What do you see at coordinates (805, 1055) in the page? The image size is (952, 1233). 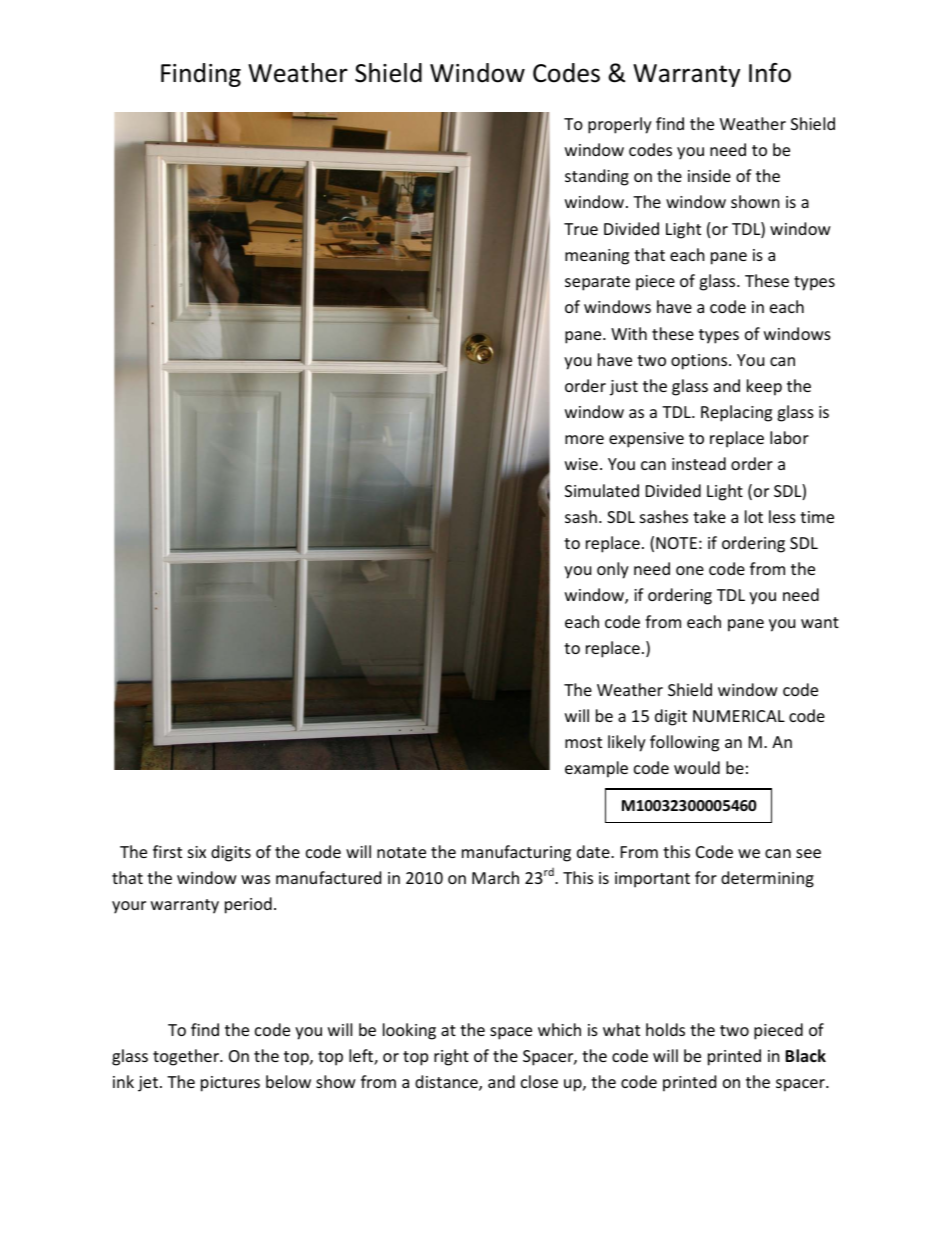 I see `Black` at bounding box center [805, 1055].
